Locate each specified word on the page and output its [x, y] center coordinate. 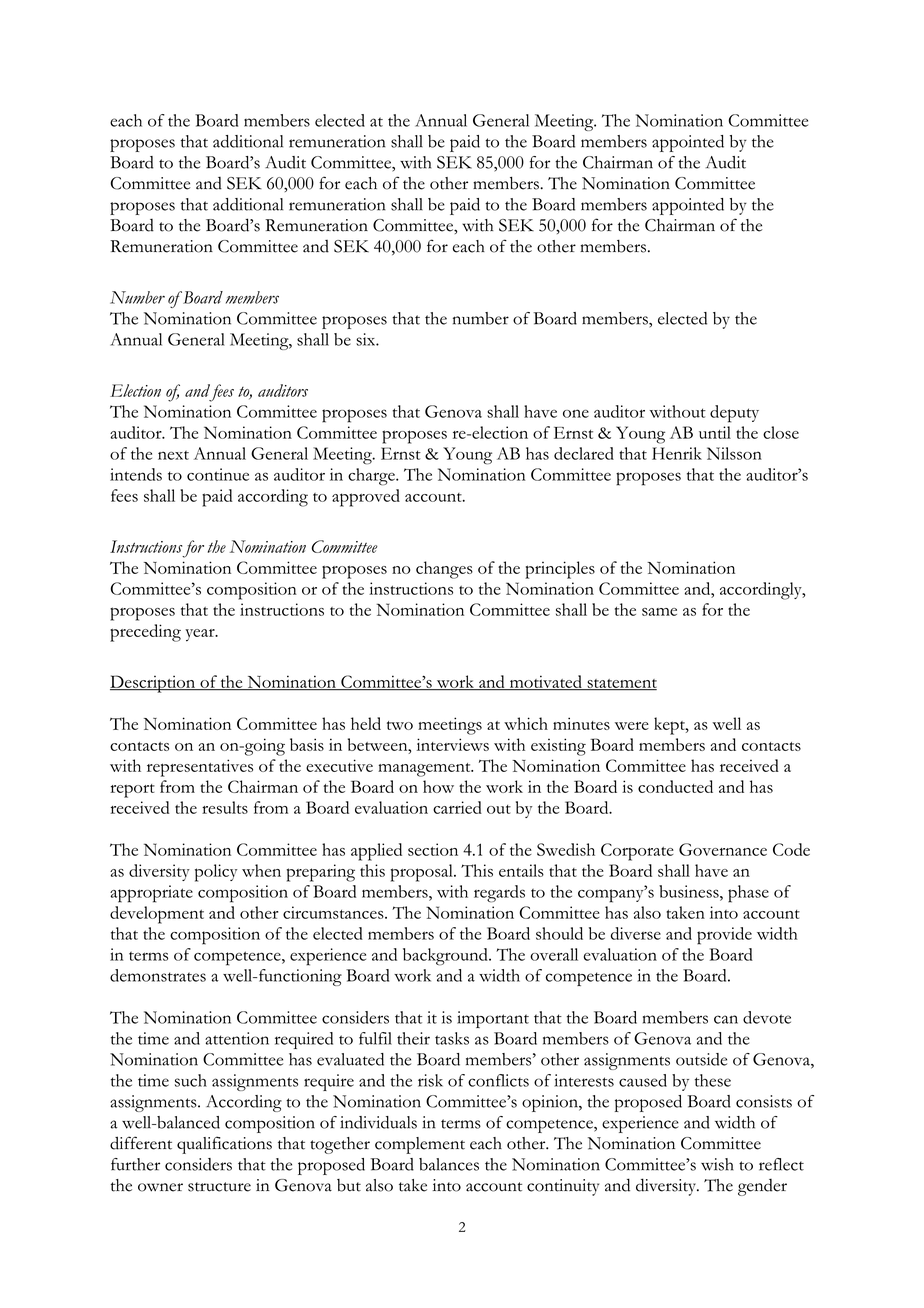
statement [621, 684]
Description [154, 684]
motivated [545, 682]
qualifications [224, 1145]
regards [499, 894]
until [715, 432]
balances [449, 1164]
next [173, 455]
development [157, 915]
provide [724, 936]
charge [372, 477]
